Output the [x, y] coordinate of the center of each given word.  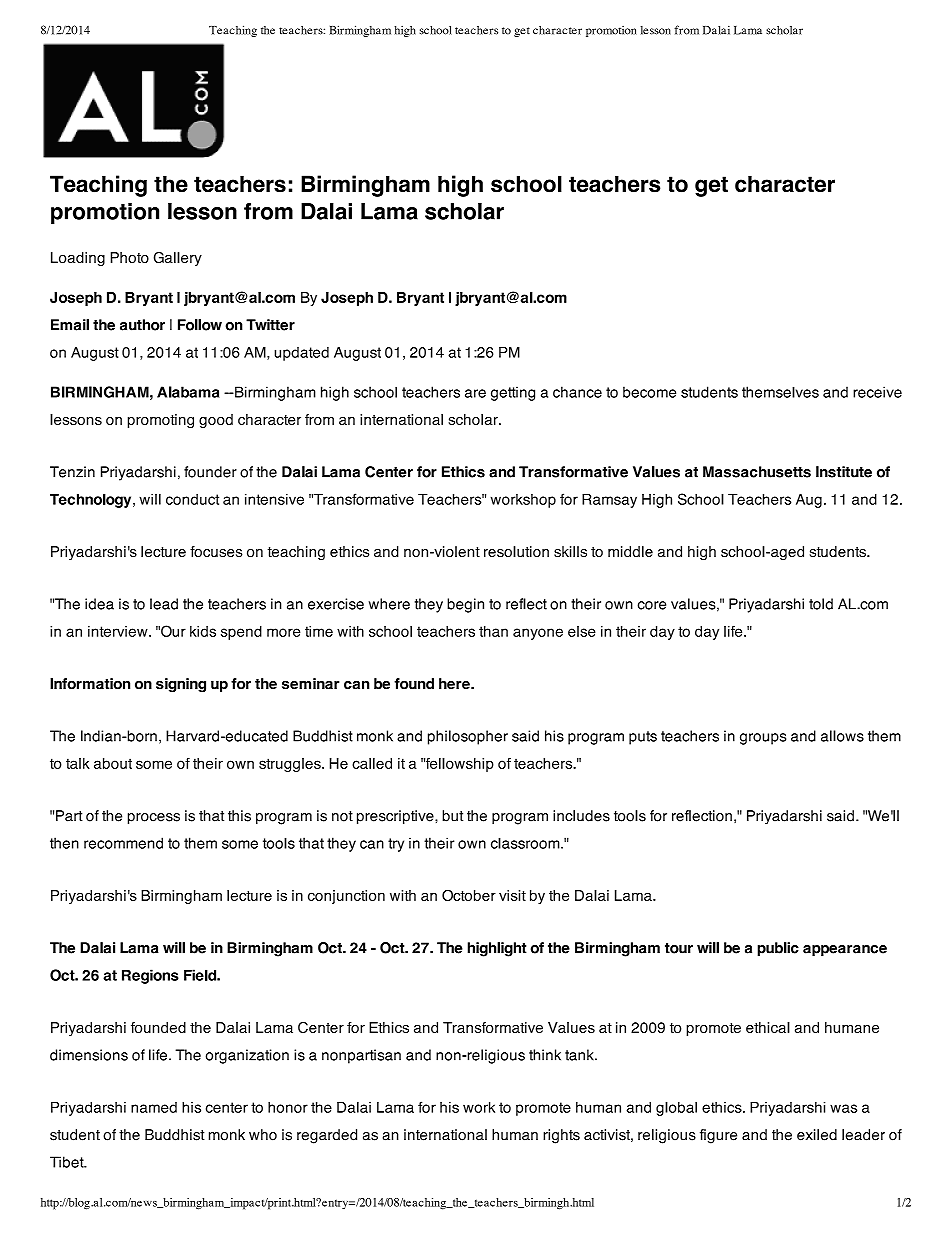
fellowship [459, 765]
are [475, 393]
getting [513, 393]
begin [465, 605]
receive [877, 392]
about [113, 763]
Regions [150, 976]
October [469, 895]
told [821, 604]
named [154, 1107]
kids [203, 631]
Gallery [178, 259]
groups [763, 739]
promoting [161, 421]
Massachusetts [757, 472]
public [778, 949]
